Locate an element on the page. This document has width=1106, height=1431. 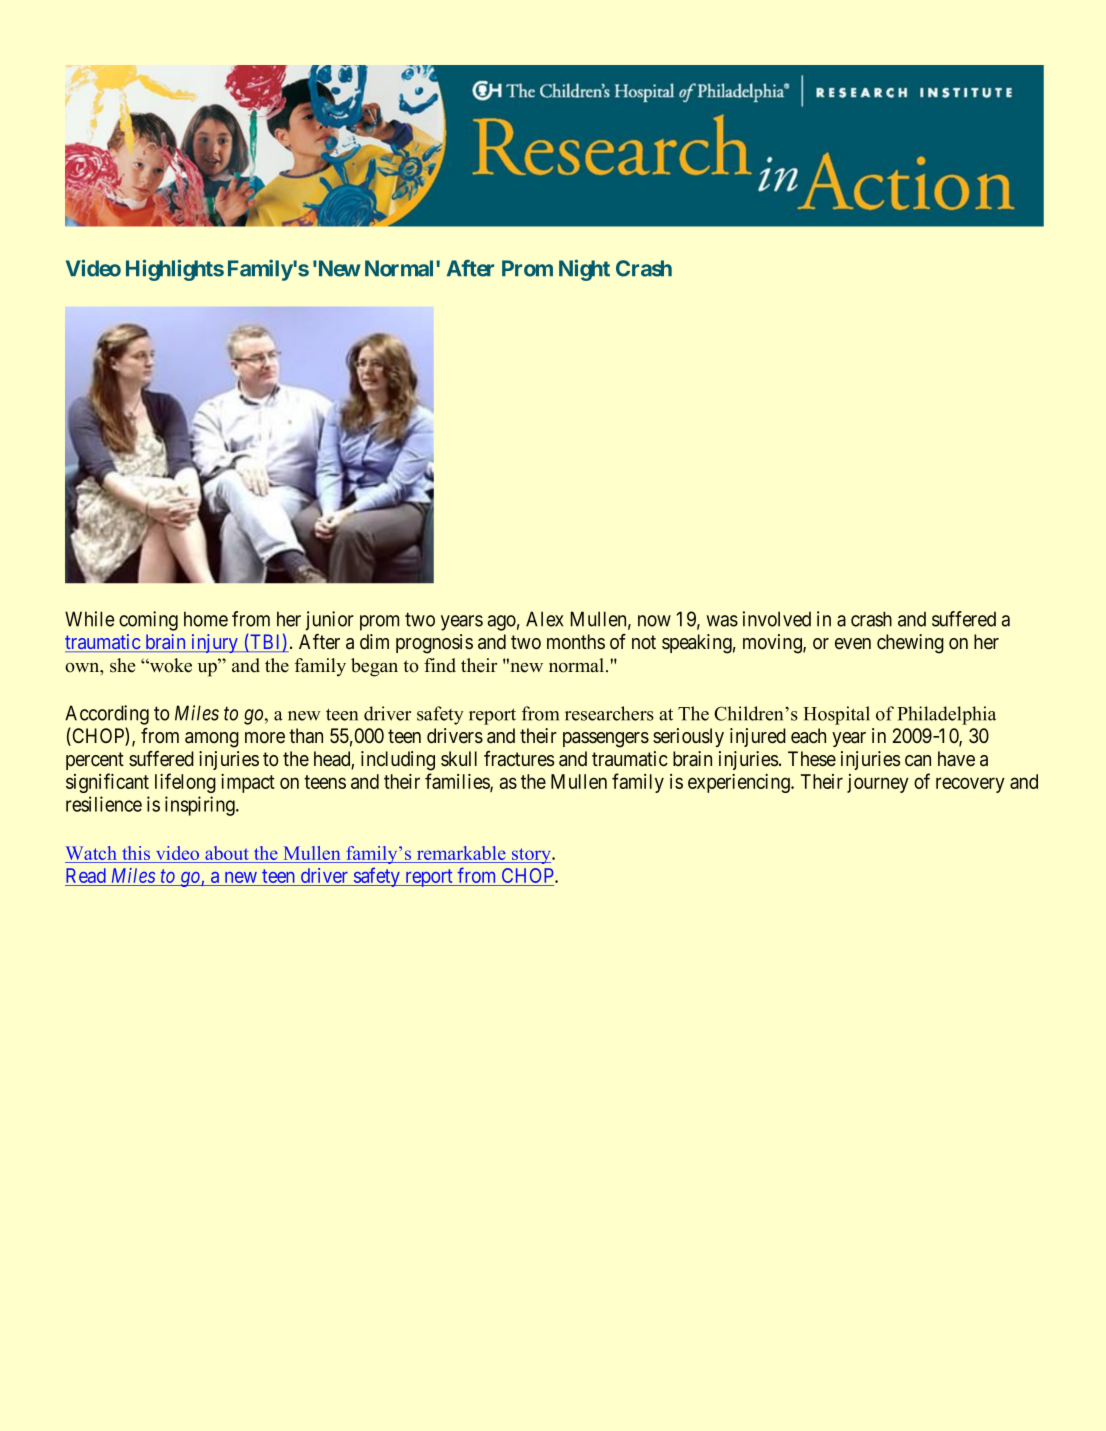
now is located at coordinates (654, 621).
